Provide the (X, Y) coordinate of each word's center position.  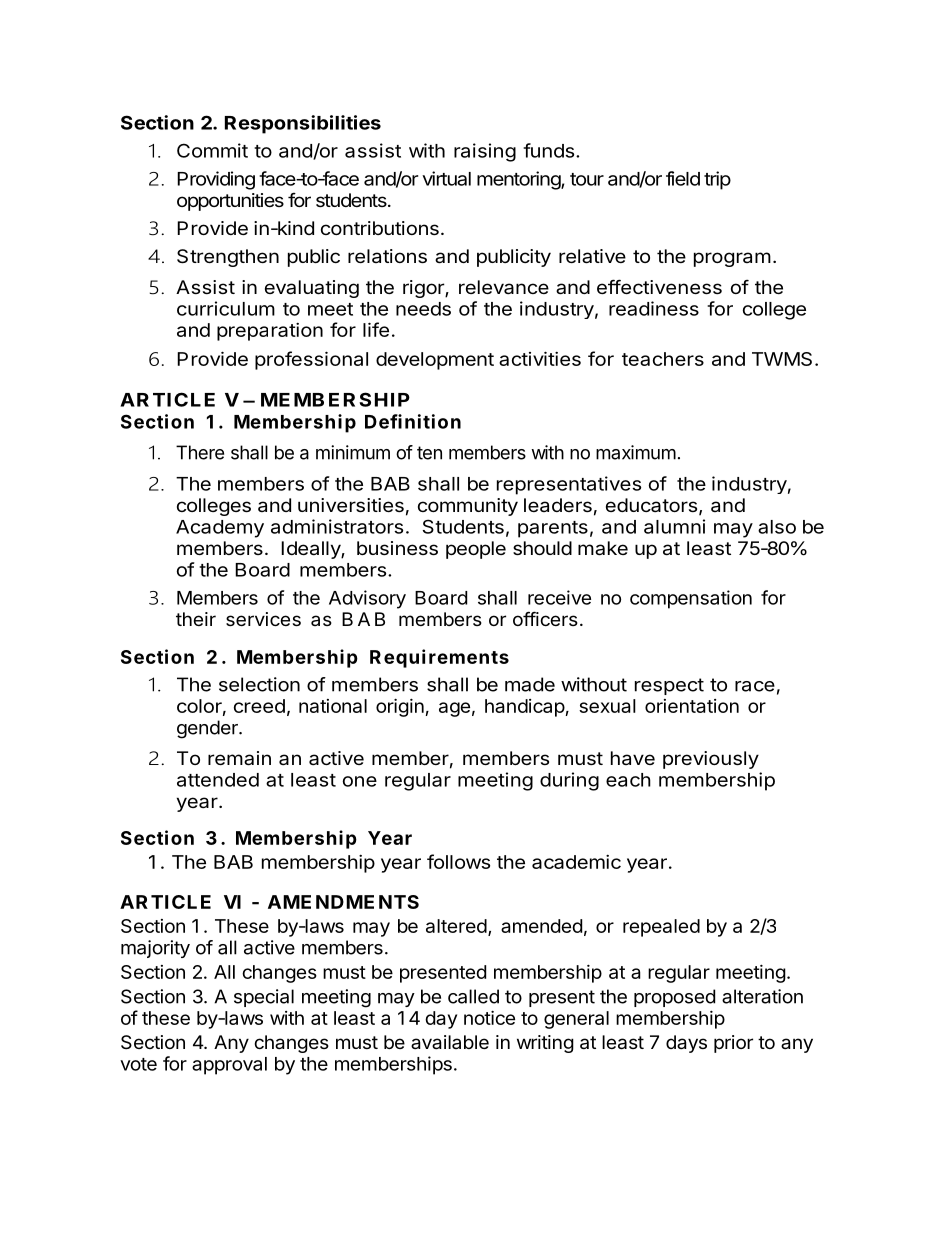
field (683, 178)
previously (711, 760)
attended (218, 780)
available (450, 1042)
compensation (691, 599)
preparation (270, 332)
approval (229, 1066)
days (686, 1044)
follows (458, 861)
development (435, 361)
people (476, 550)
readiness (654, 308)
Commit (212, 150)
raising (485, 152)
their (196, 619)
